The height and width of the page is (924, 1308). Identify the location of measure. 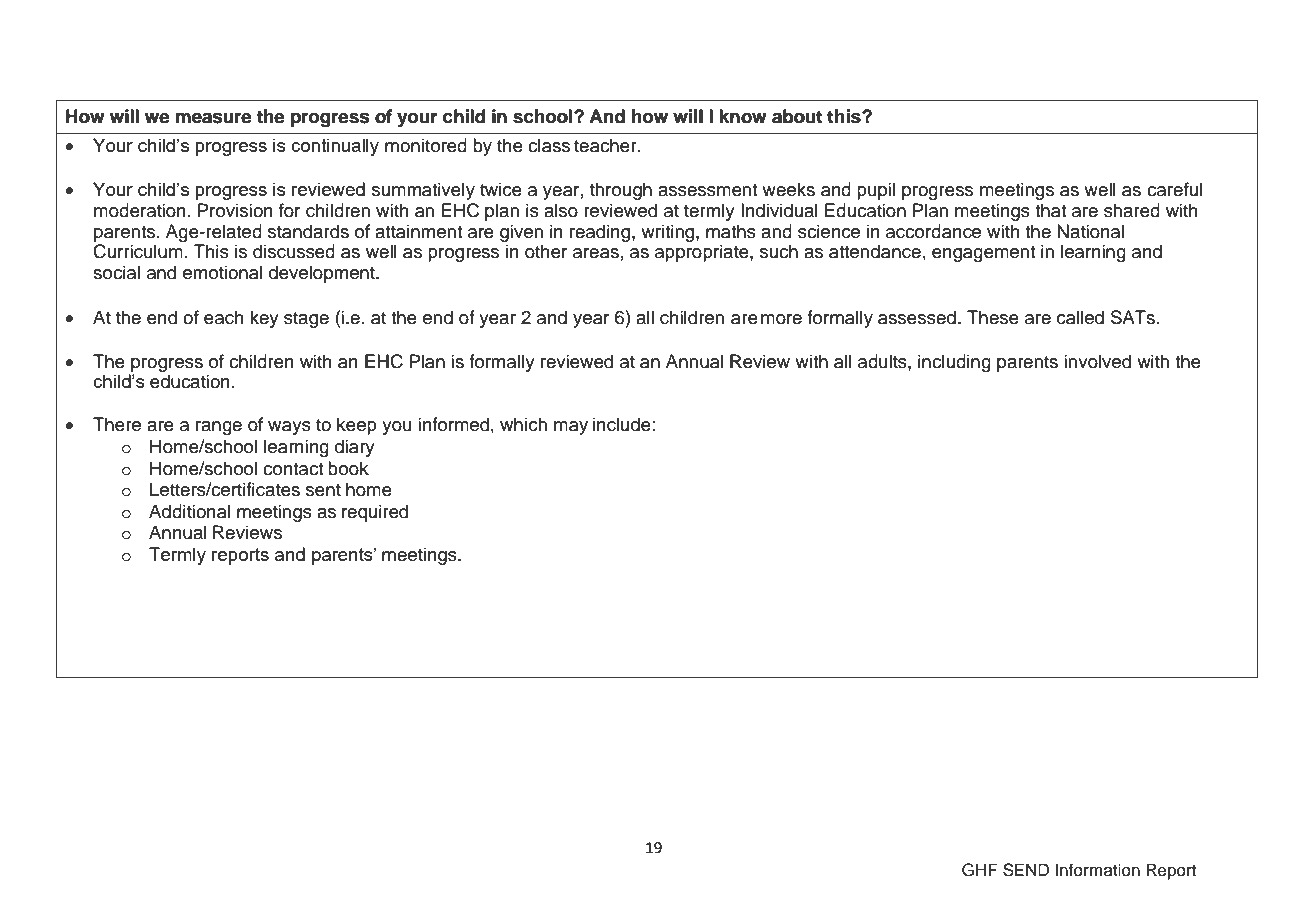
(213, 118).
